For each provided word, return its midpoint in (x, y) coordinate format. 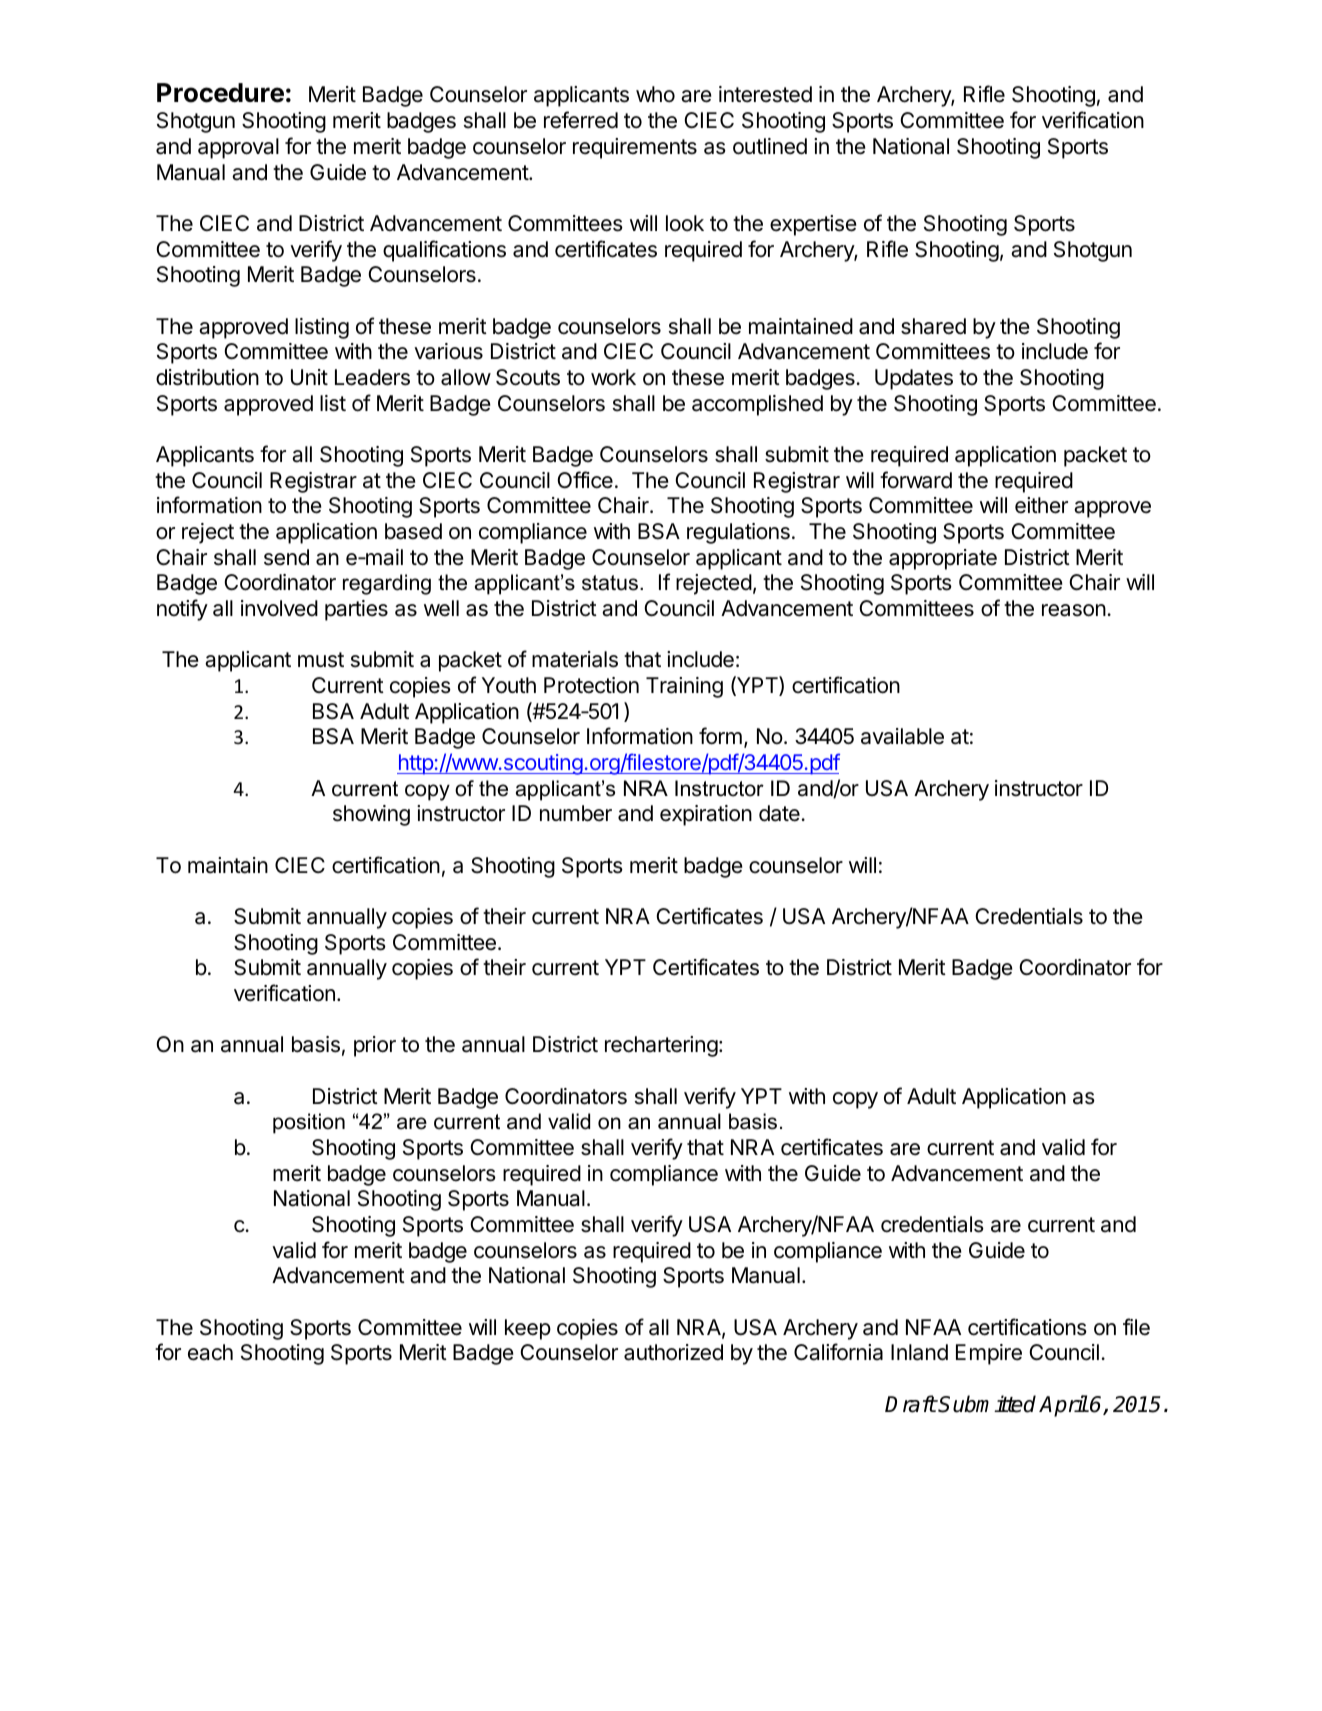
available (902, 736)
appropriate (943, 559)
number (576, 813)
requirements (635, 148)
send (286, 557)
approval (238, 148)
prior (375, 1046)
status (610, 583)
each (210, 1352)
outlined (770, 146)
